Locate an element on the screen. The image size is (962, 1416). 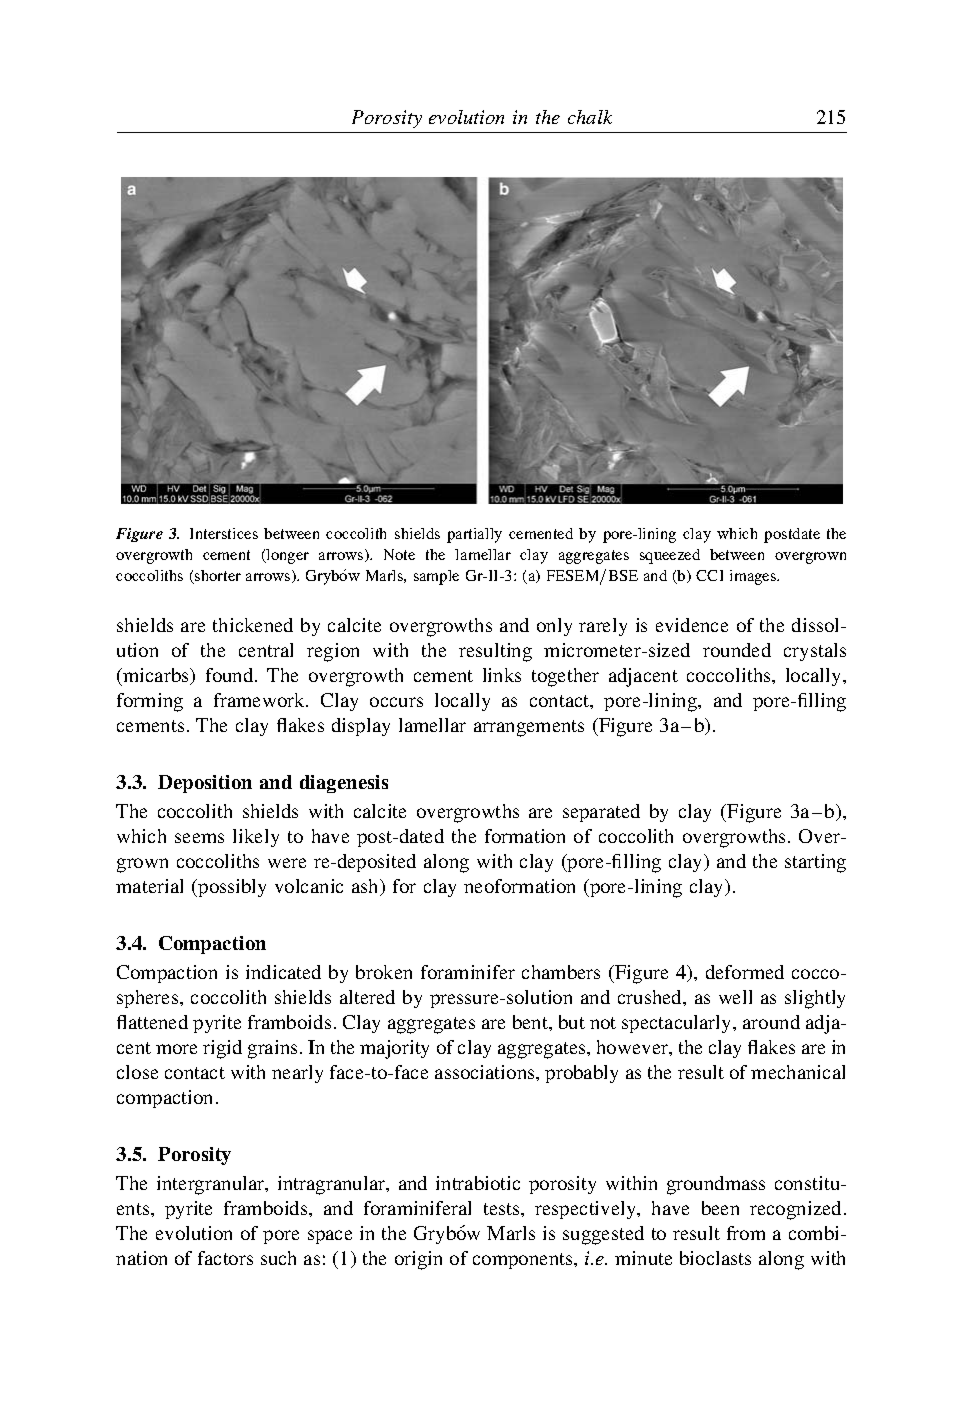
Interstices is located at coordinates (224, 533).
